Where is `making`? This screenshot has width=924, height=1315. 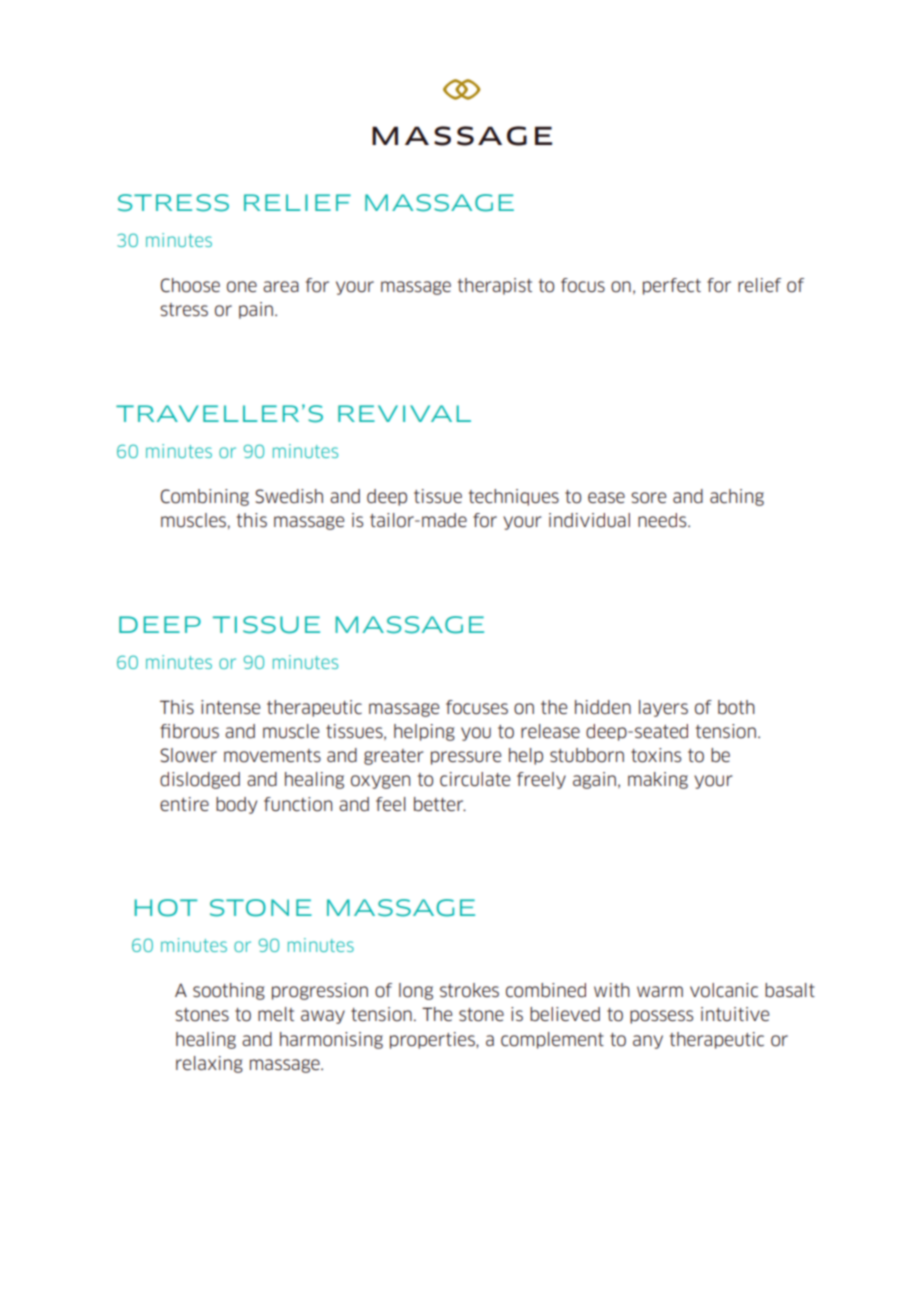 making is located at coordinates (658, 780).
